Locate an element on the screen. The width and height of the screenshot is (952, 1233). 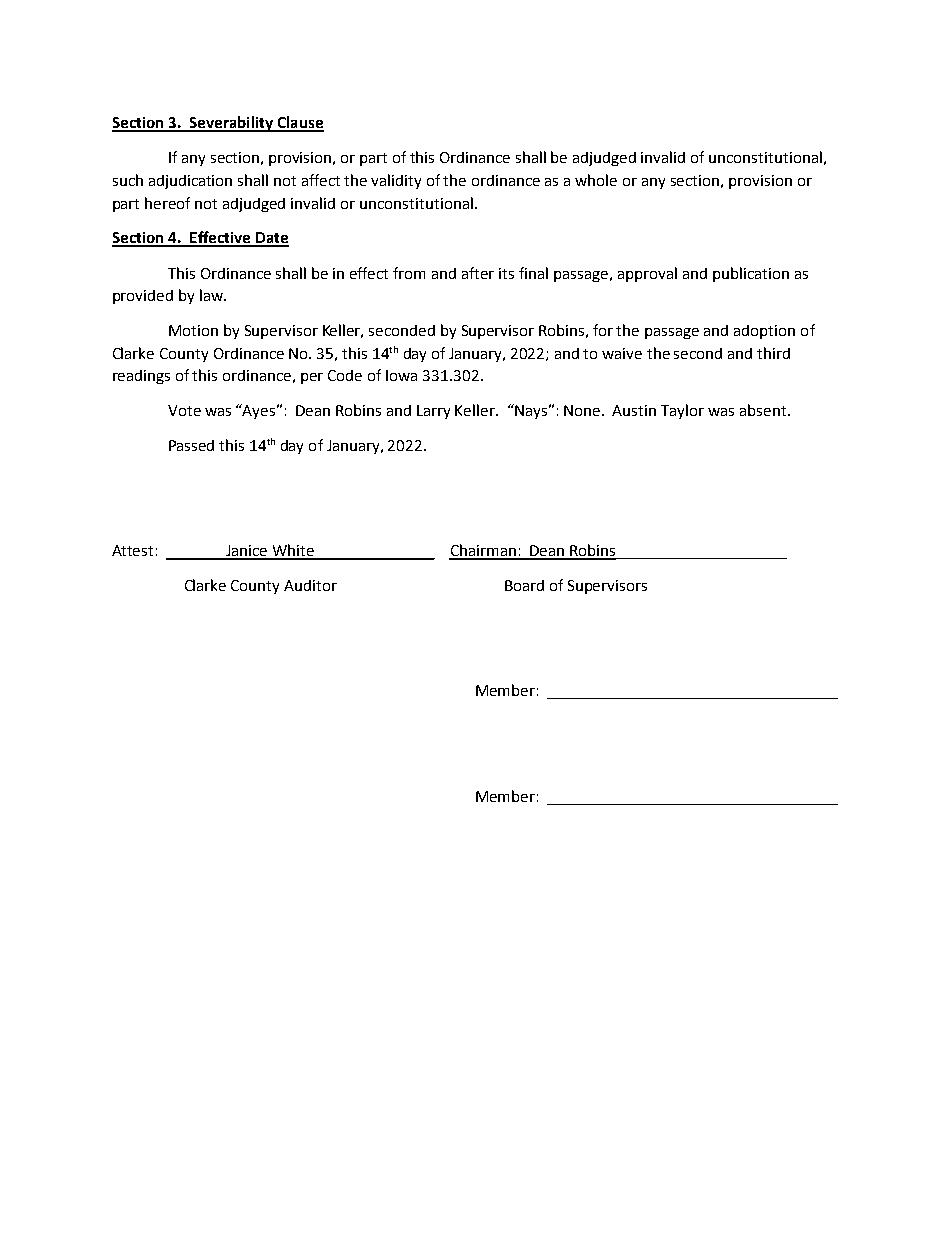
validity is located at coordinates (396, 181).
